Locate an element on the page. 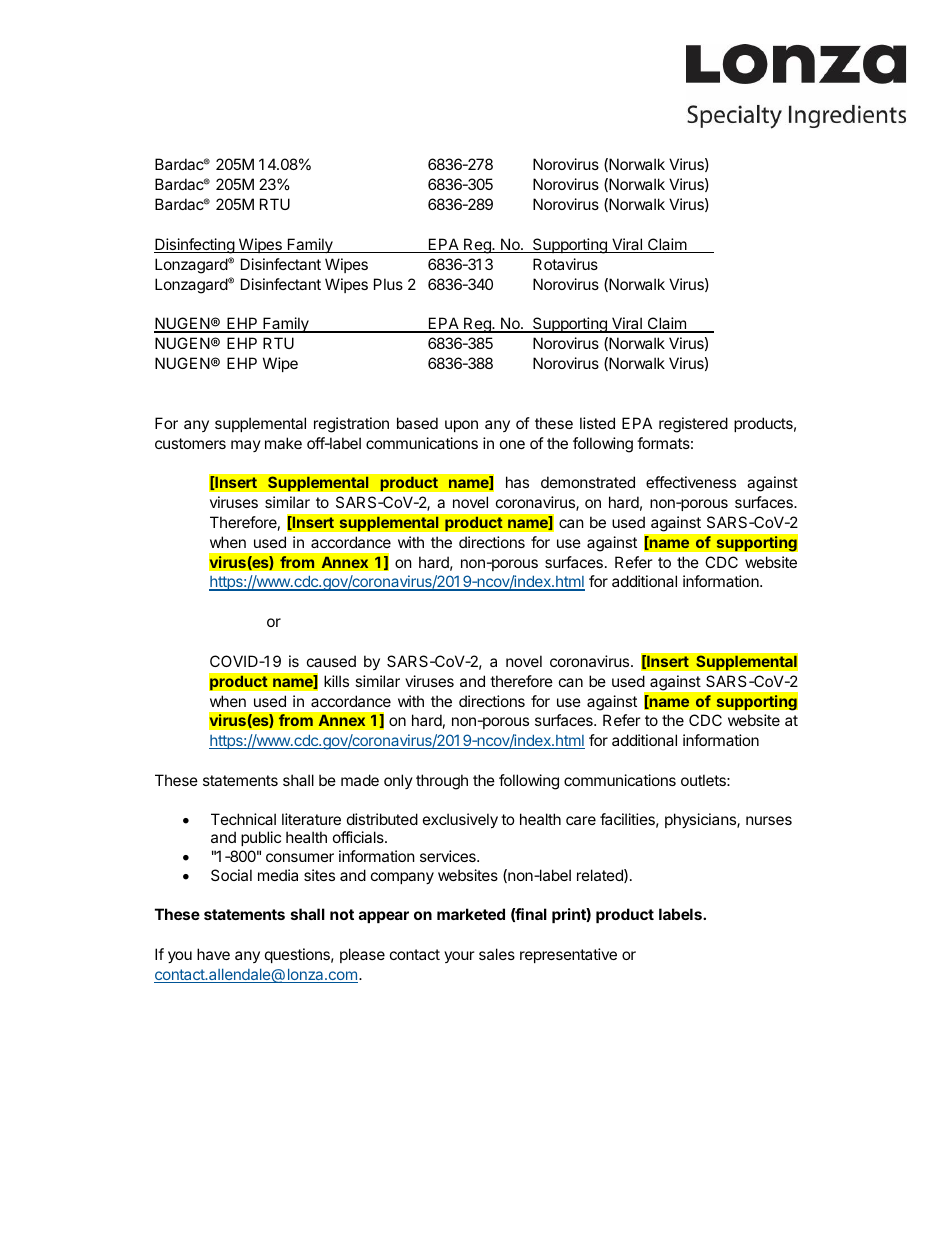 The height and width of the document is (1233, 952). effectiveness is located at coordinates (691, 482).
